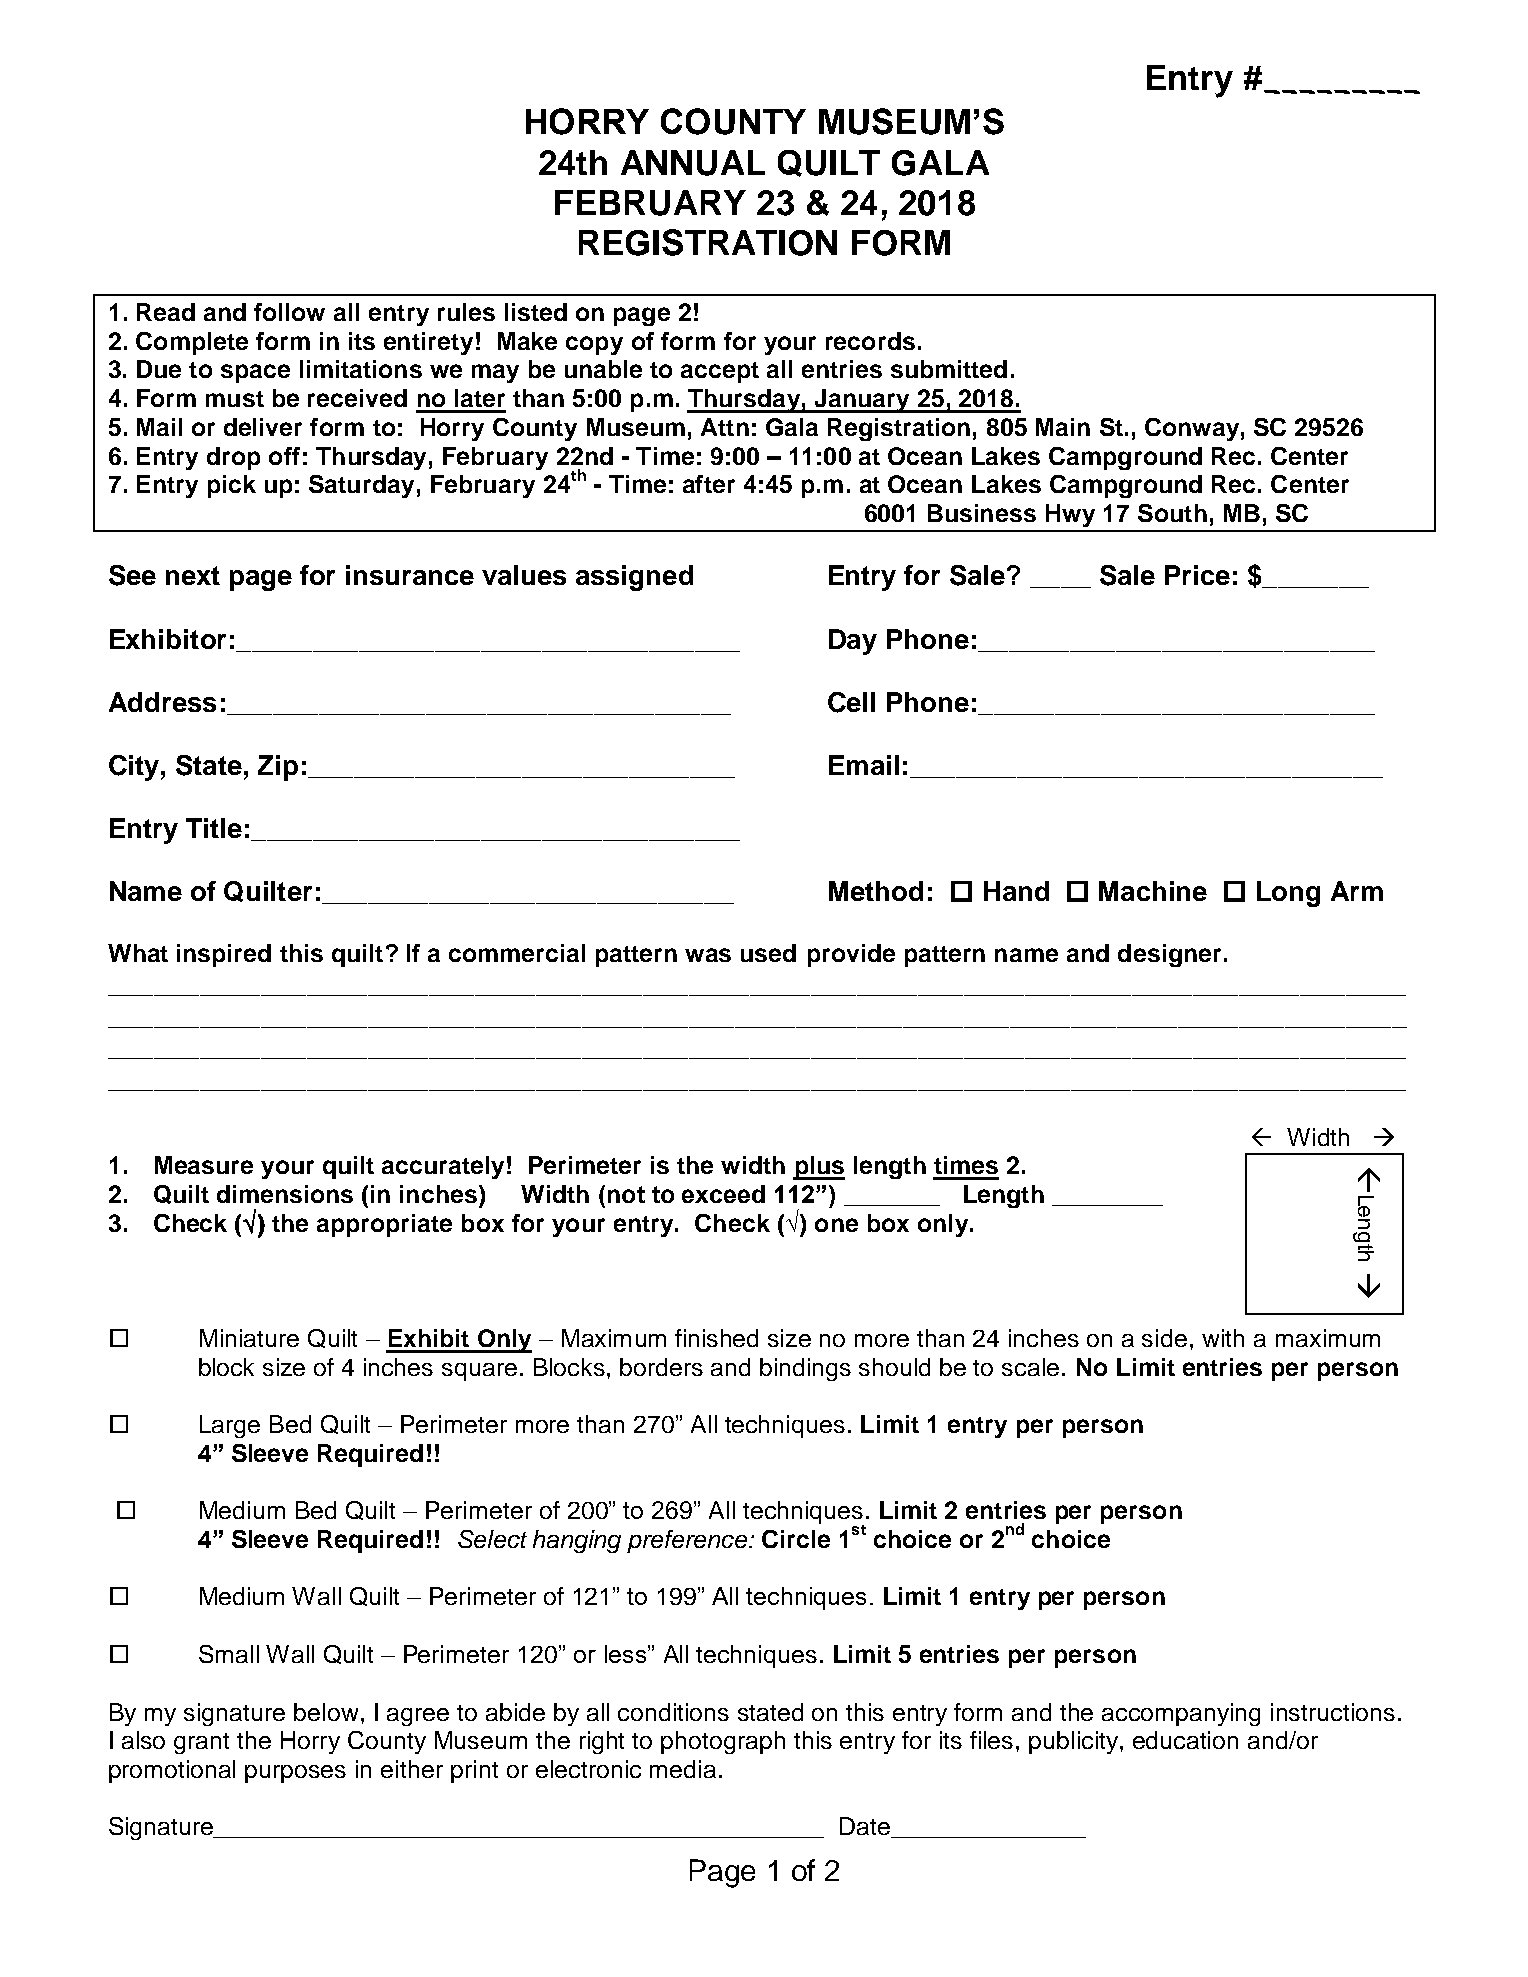 This image has height=1977, width=1528. Describe the element at coordinates (949, 369) in the image. I see `submitted` at that location.
